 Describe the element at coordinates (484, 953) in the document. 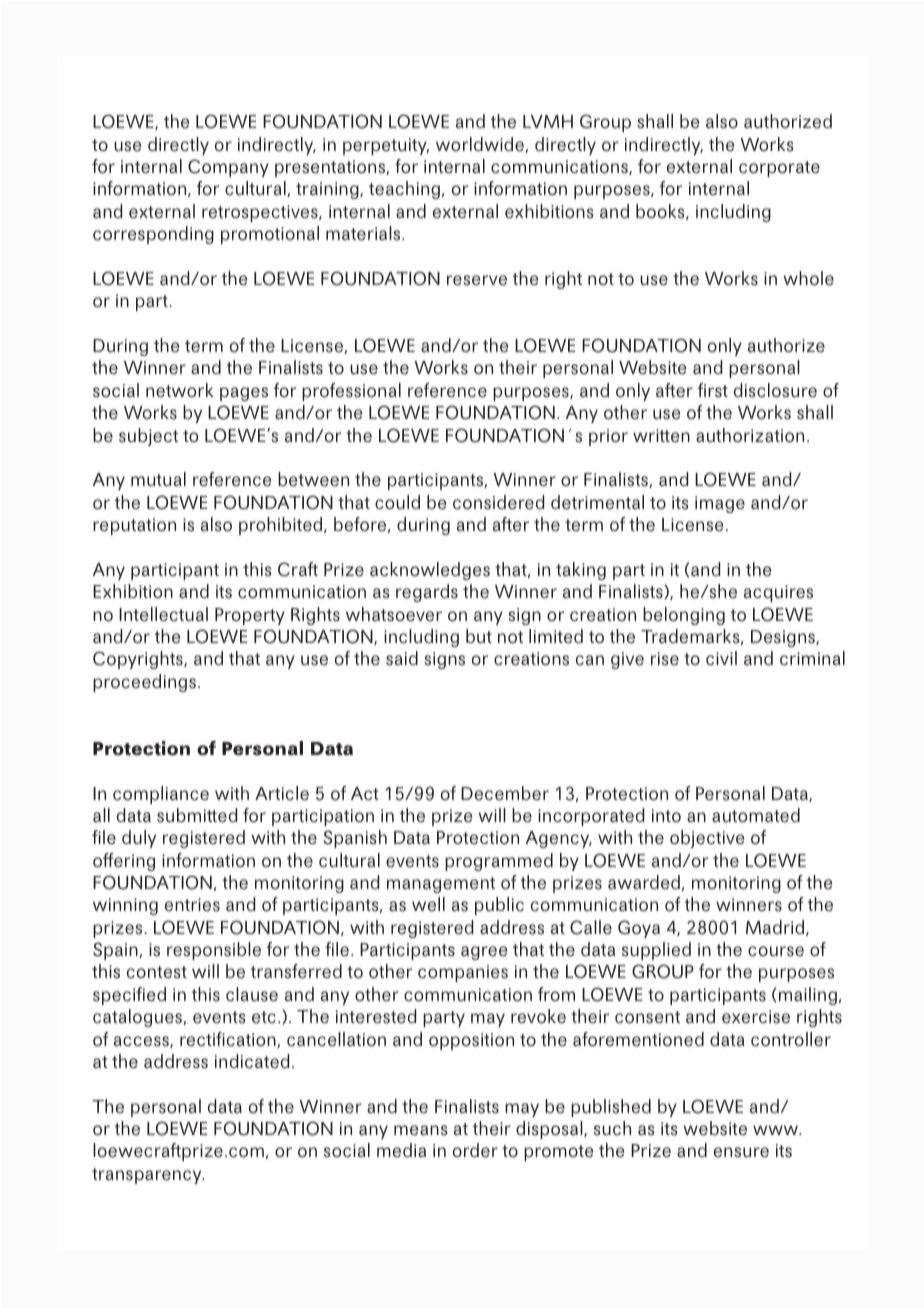

I see `agree` at that location.
